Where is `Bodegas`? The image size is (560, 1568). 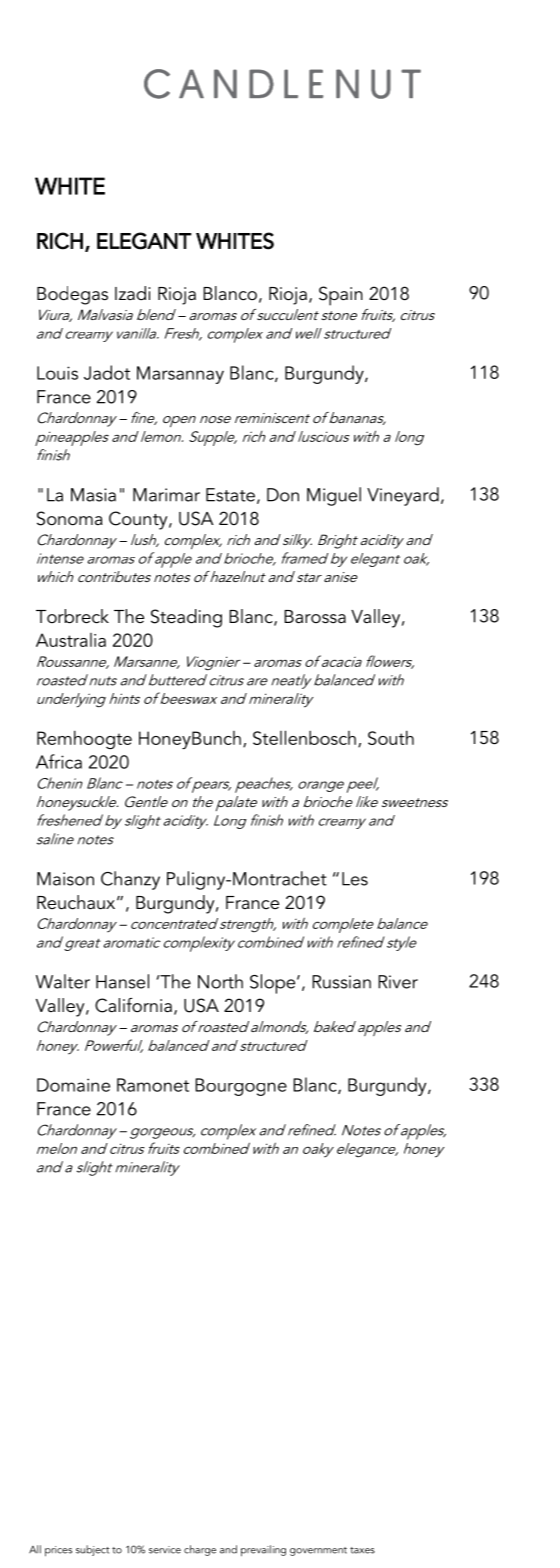
Bodegas is located at coordinates (72, 295).
